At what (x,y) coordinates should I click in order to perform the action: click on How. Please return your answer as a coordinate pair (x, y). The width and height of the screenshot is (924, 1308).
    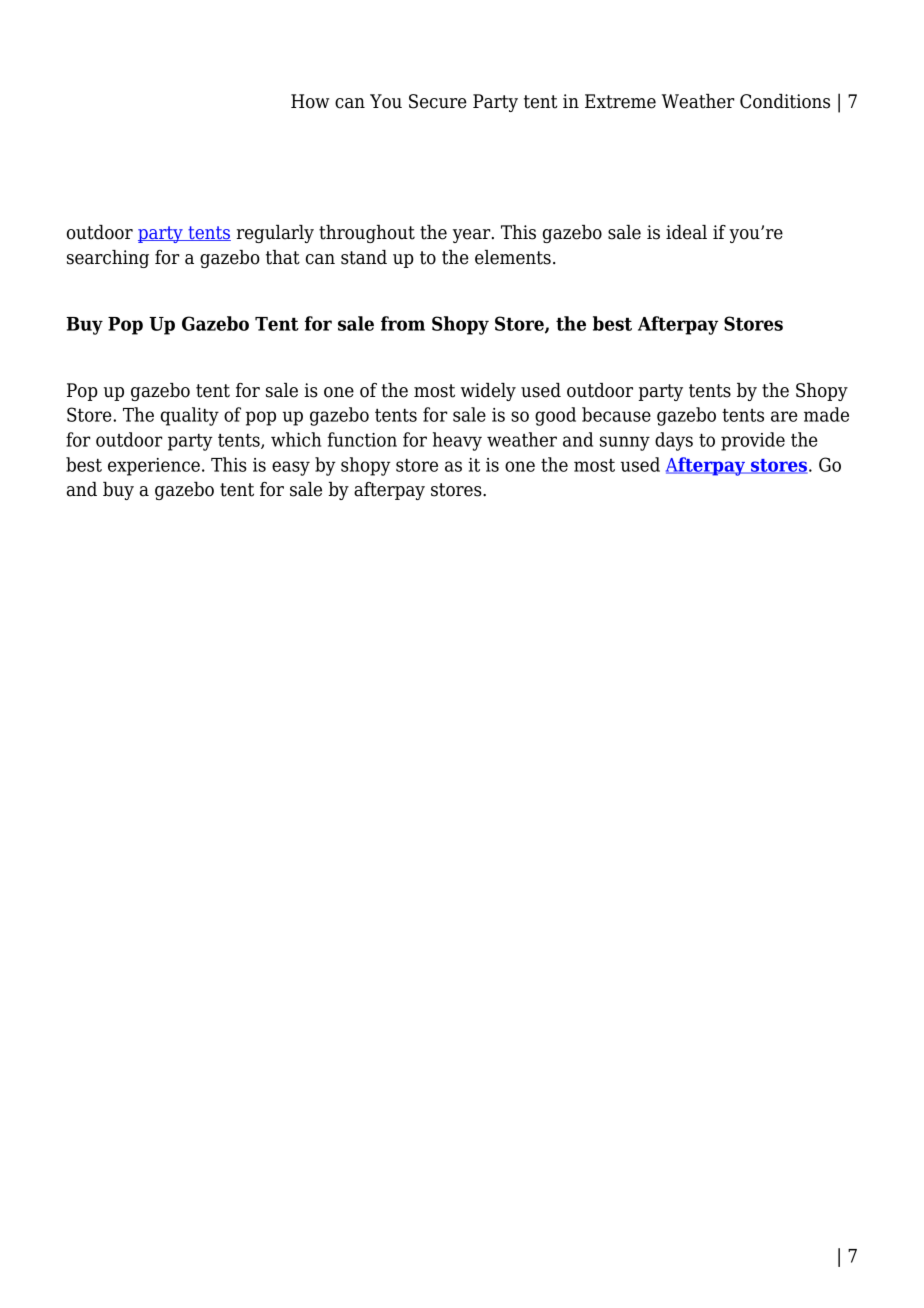
    Looking at the image, I should click on (310, 101).
